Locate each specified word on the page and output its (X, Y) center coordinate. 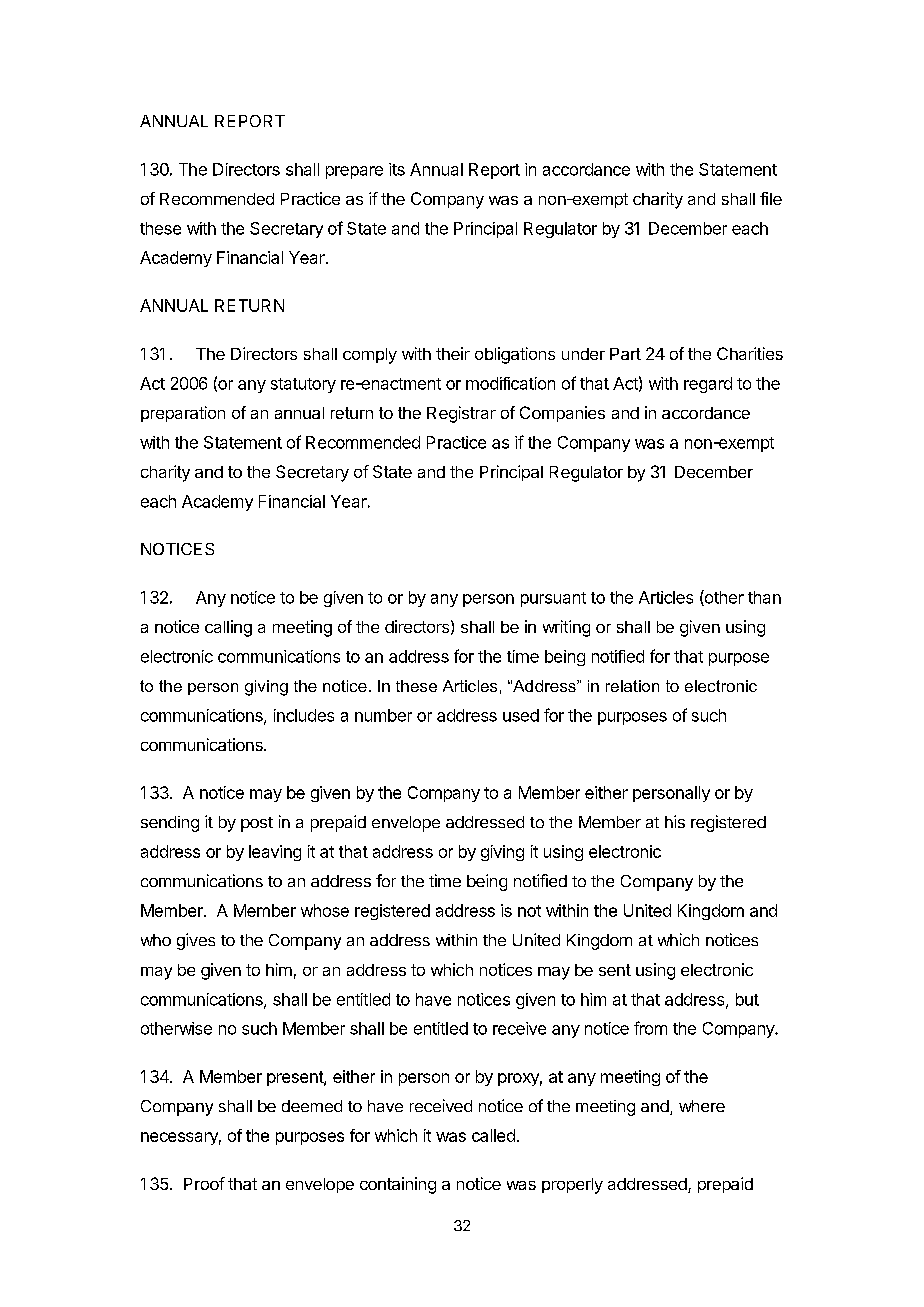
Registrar (461, 414)
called (493, 1135)
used (521, 715)
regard (708, 385)
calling (228, 628)
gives (196, 941)
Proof (204, 1183)
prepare (354, 172)
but (747, 999)
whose (325, 910)
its (397, 169)
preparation (183, 414)
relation (632, 686)
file (771, 198)
